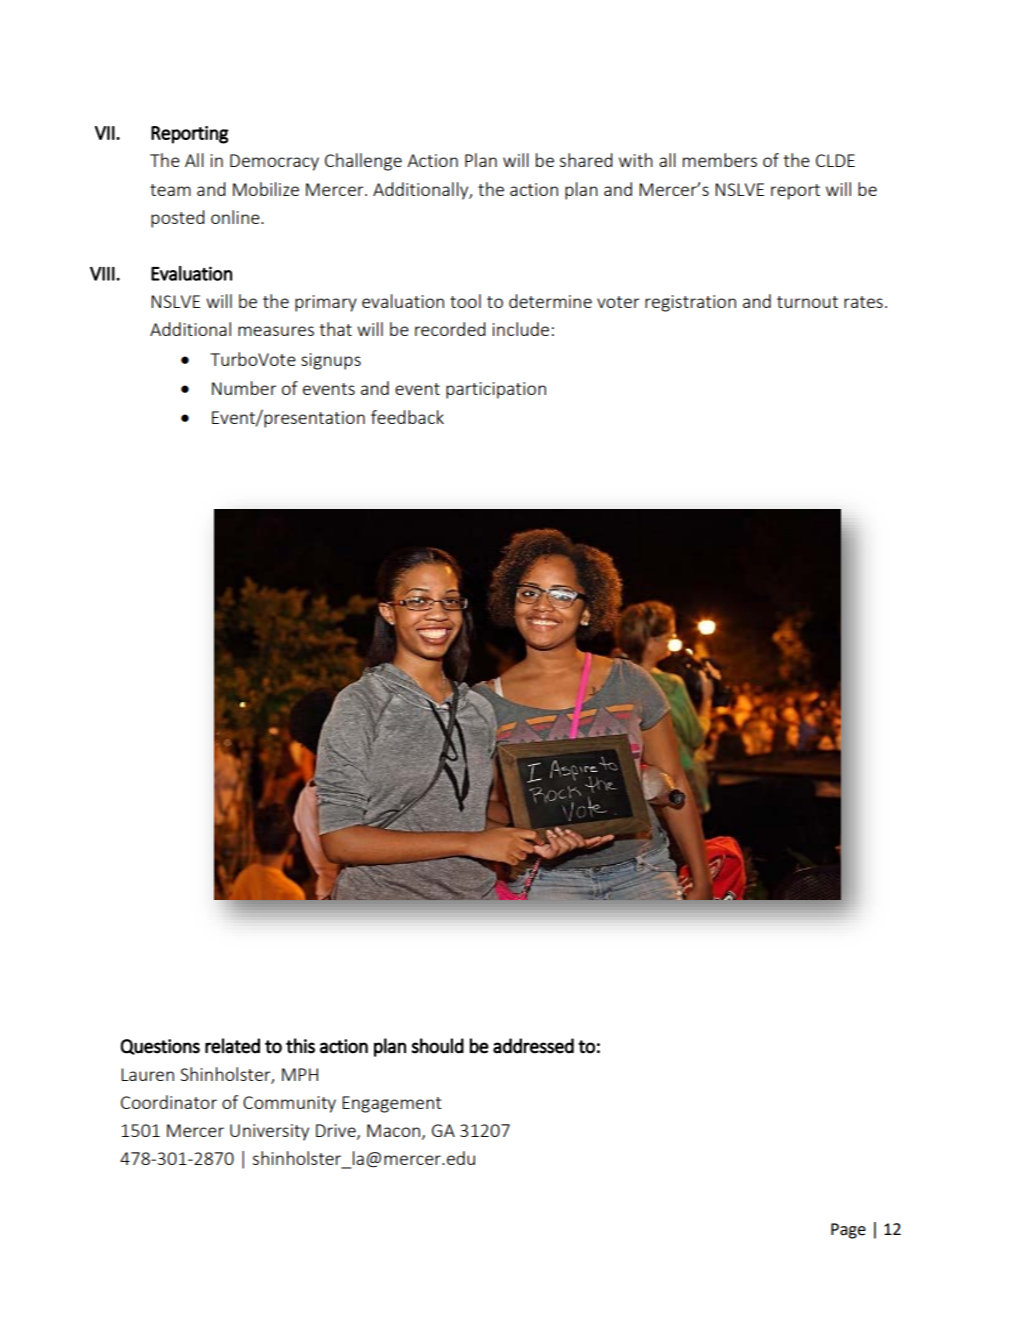 This screenshot has width=1022, height=1323. Describe the element at coordinates (269, 1132) in the screenshot. I see `University` at that location.
